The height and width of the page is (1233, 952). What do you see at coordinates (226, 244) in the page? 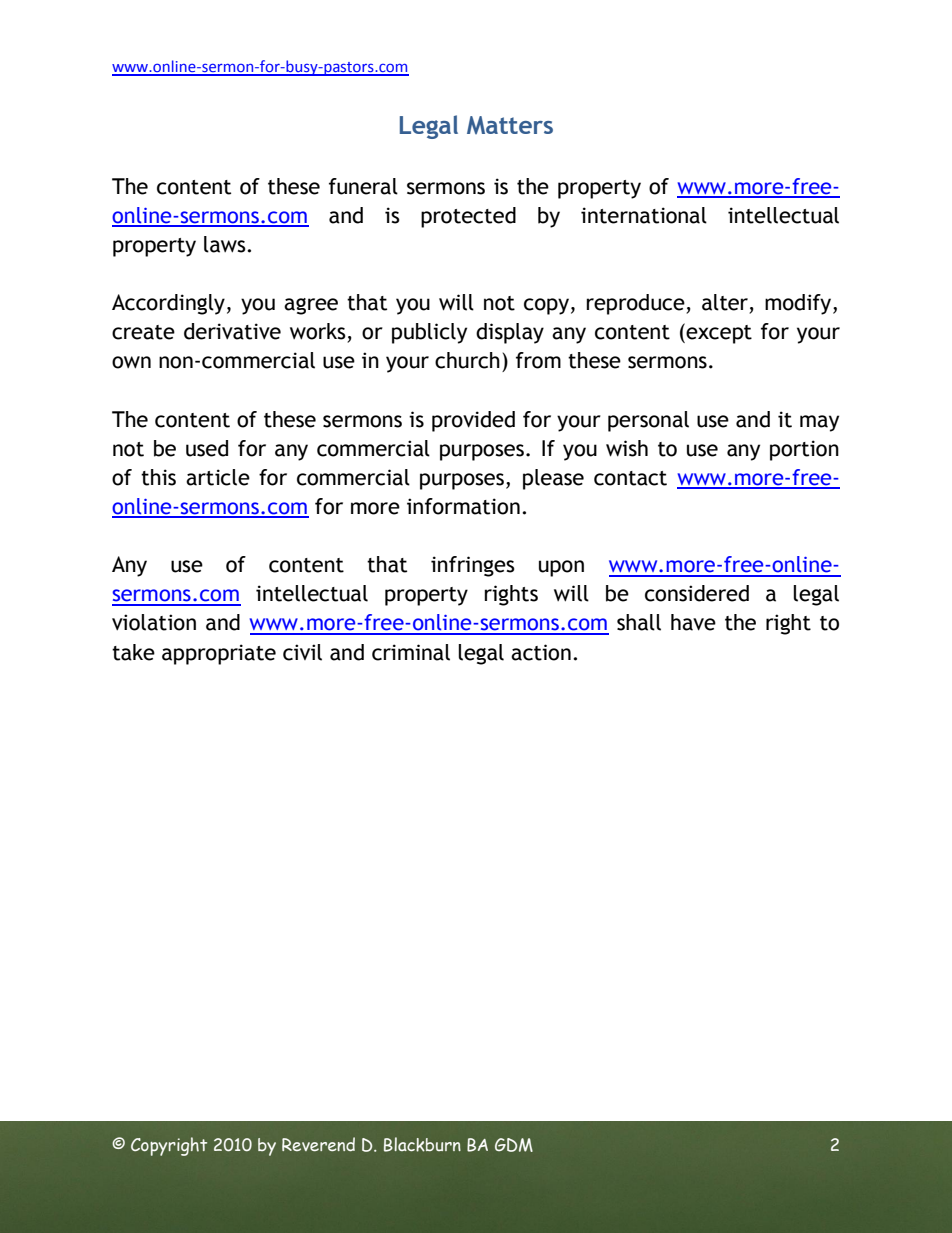
I see `laws` at bounding box center [226, 244].
